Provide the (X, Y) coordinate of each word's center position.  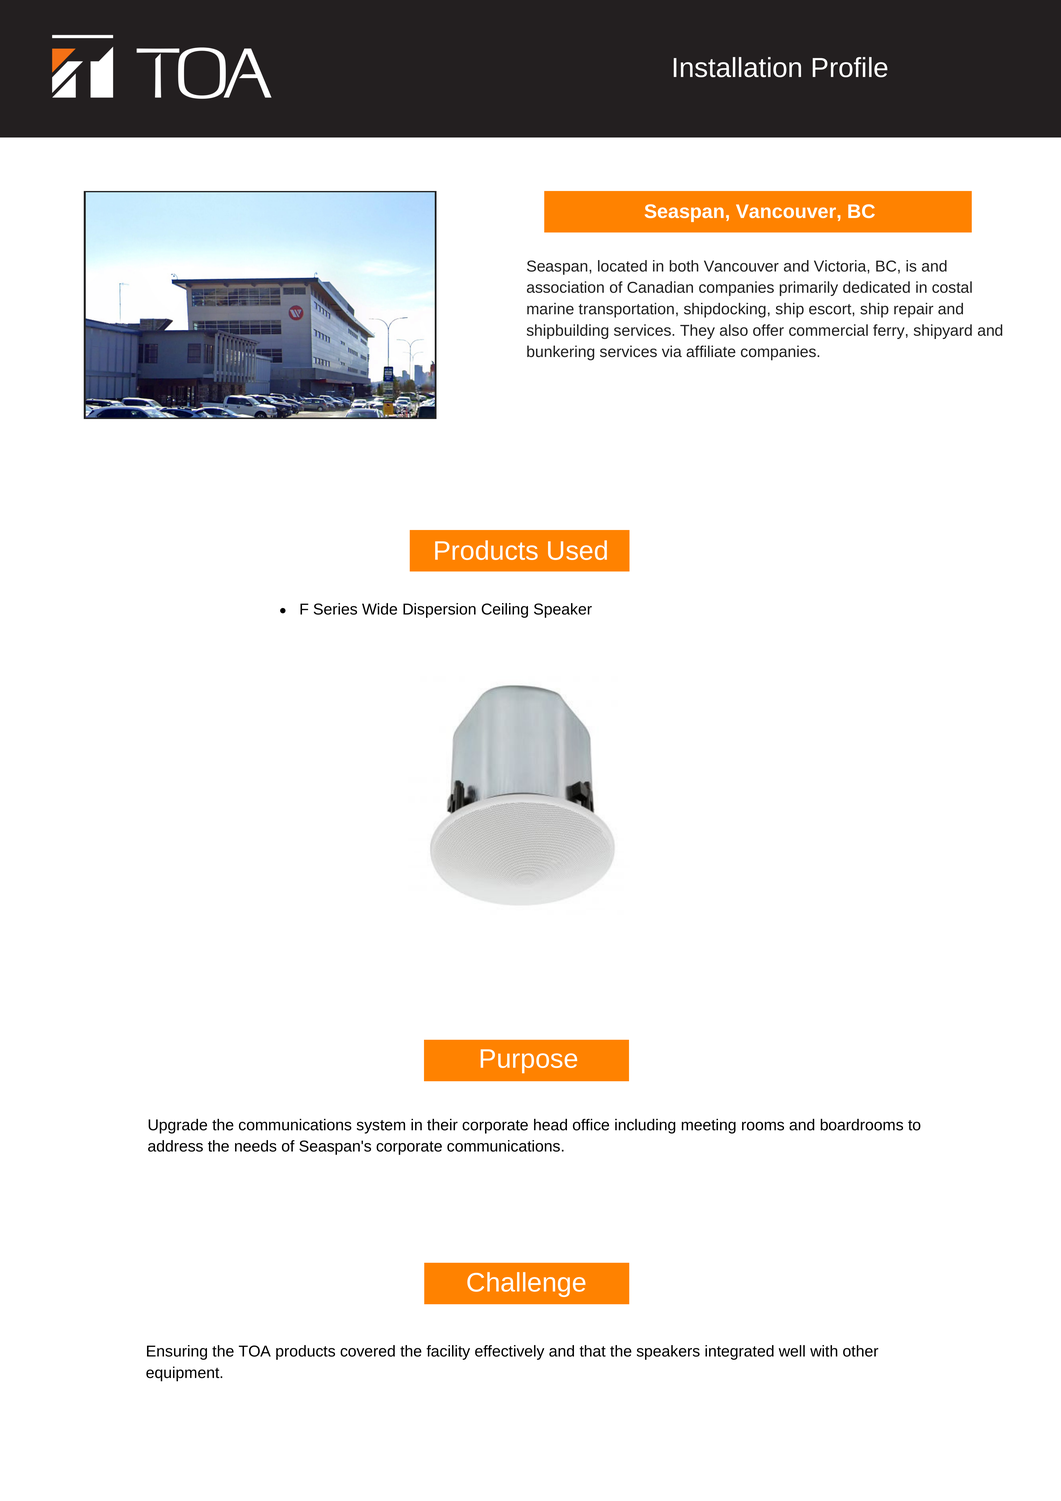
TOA (255, 1351)
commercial (828, 330)
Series (335, 609)
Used (577, 550)
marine (550, 309)
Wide (379, 609)
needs (256, 1146)
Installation (737, 67)
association (565, 287)
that (592, 1351)
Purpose (529, 1061)
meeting (708, 1126)
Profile (850, 67)
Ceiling (504, 610)
